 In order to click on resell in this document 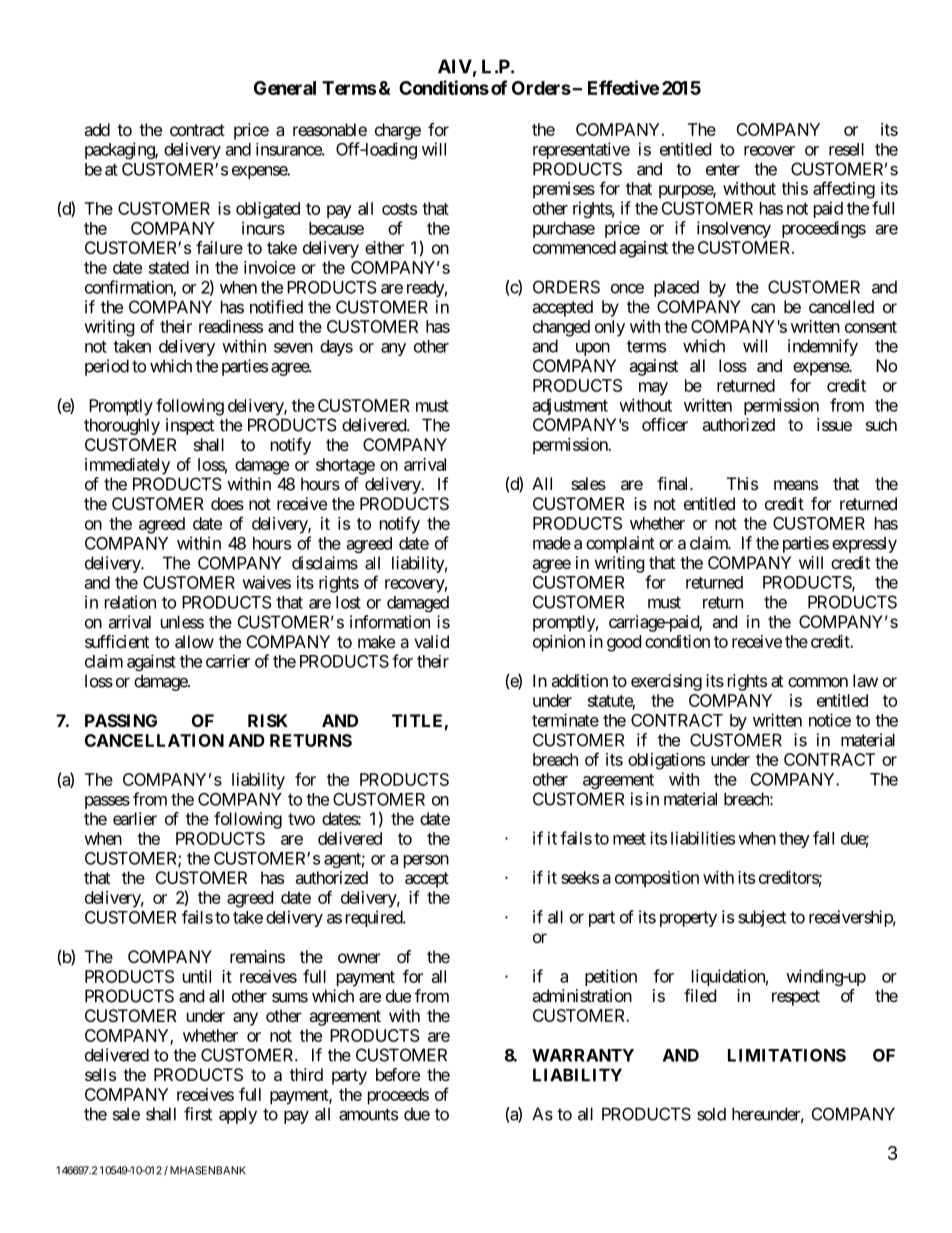, I will do `click(846, 149)`.
